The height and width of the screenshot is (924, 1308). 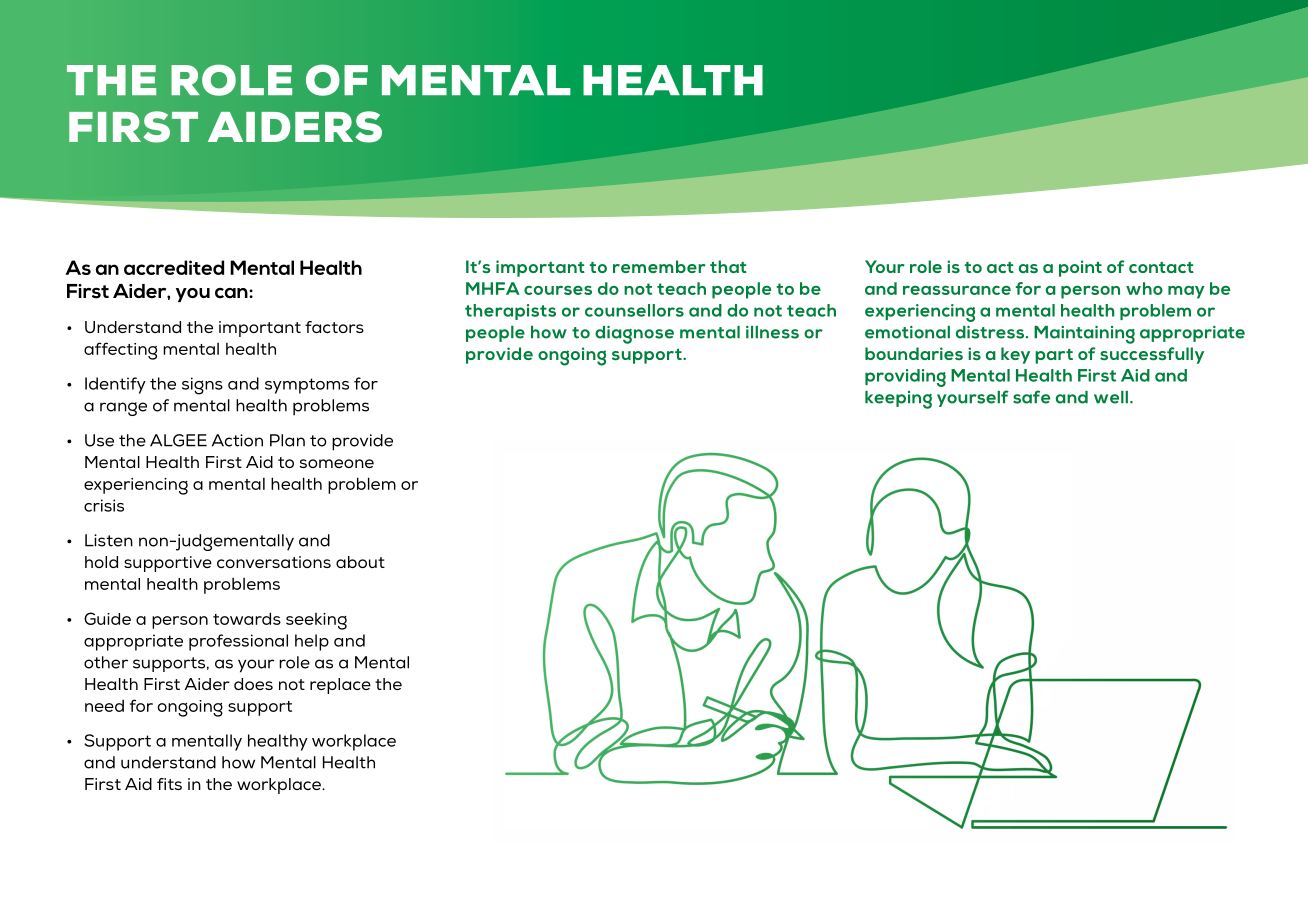 What do you see at coordinates (232, 293) in the screenshot?
I see `can` at bounding box center [232, 293].
